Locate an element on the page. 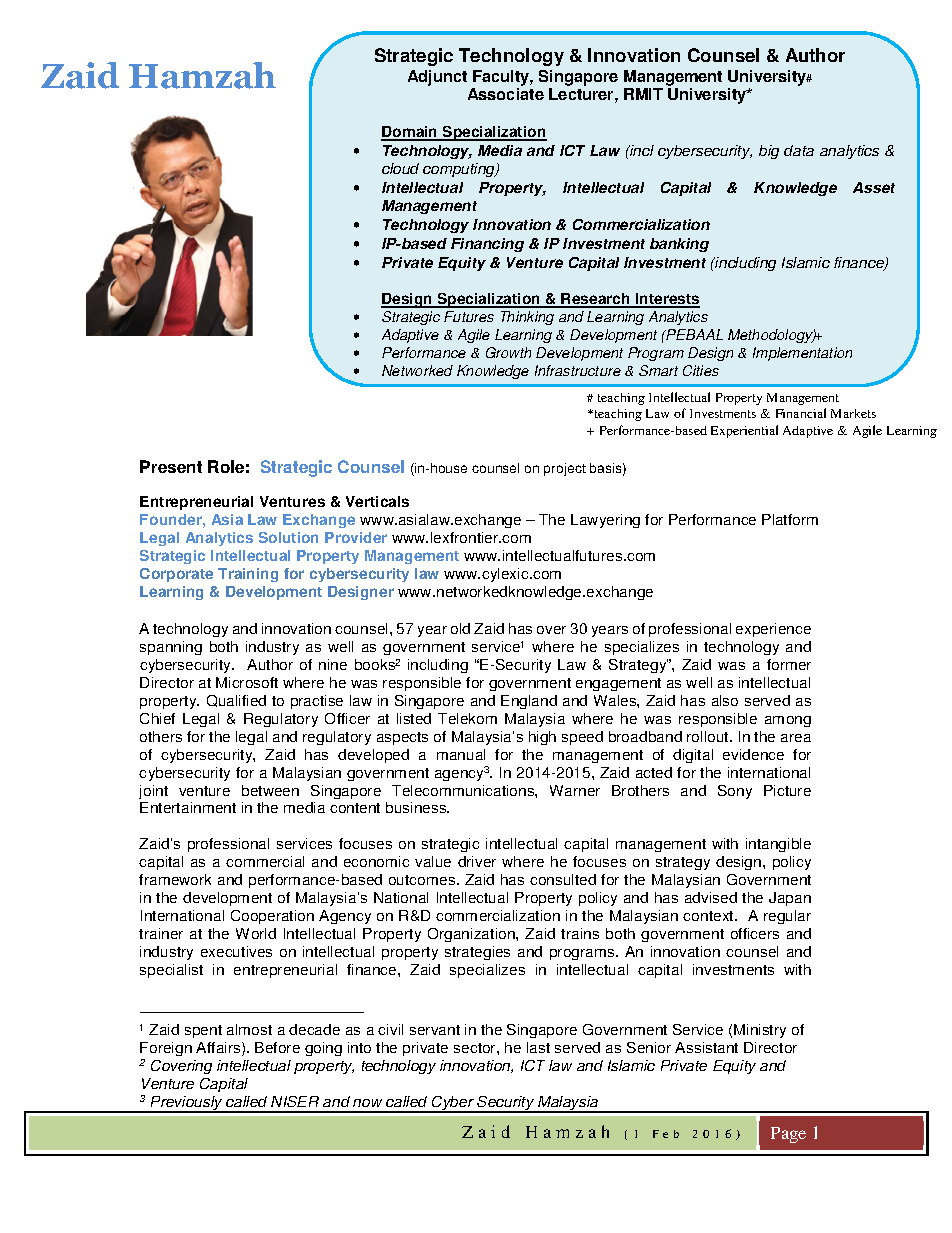  data is located at coordinates (799, 150).
